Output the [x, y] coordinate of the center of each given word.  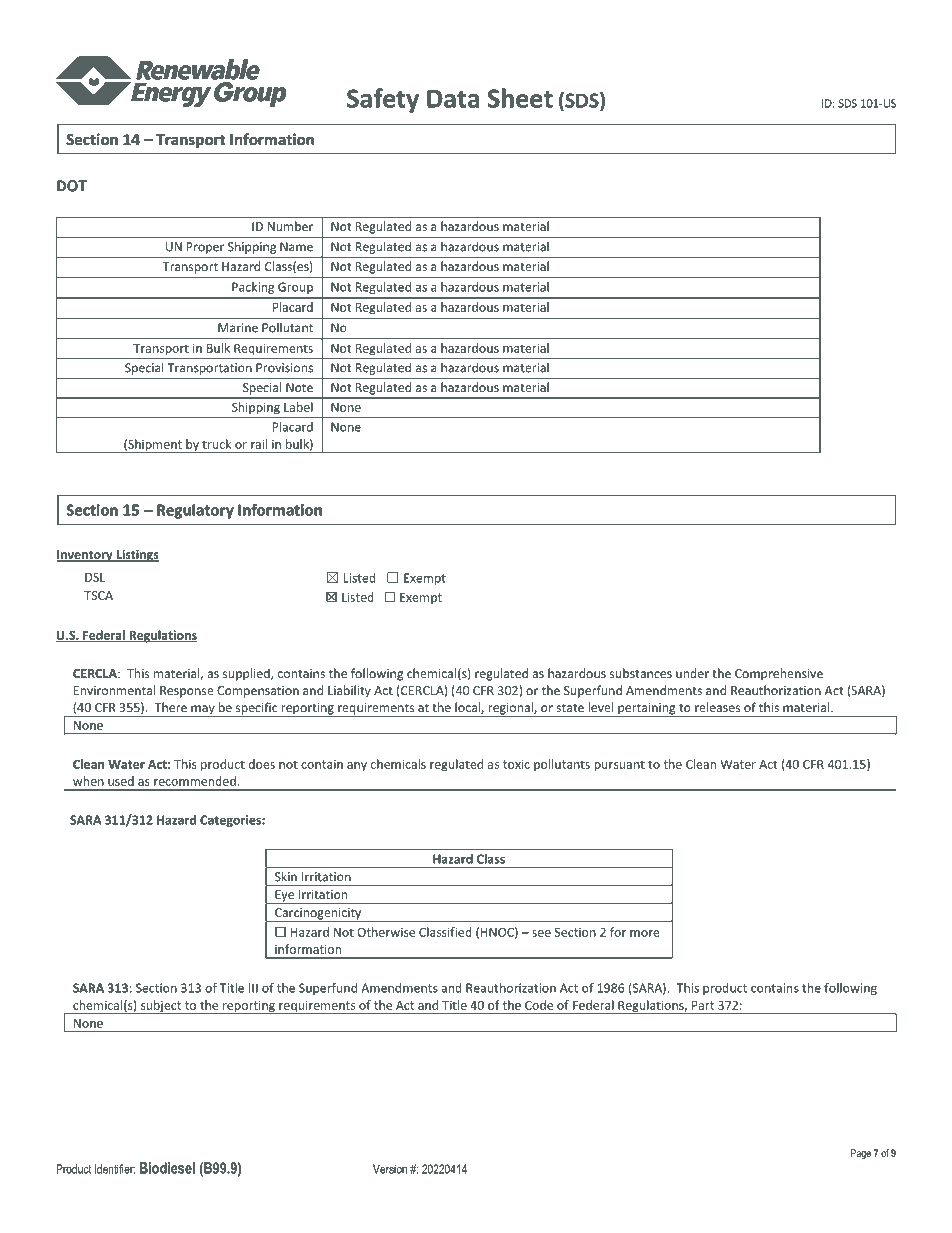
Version [390, 1169]
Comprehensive [779, 674]
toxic [516, 764]
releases [717, 707]
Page [861, 1154]
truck [216, 444]
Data [453, 98]
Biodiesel [167, 1168]
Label [298, 407]
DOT [72, 186]
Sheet [520, 98]
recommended [195, 781]
